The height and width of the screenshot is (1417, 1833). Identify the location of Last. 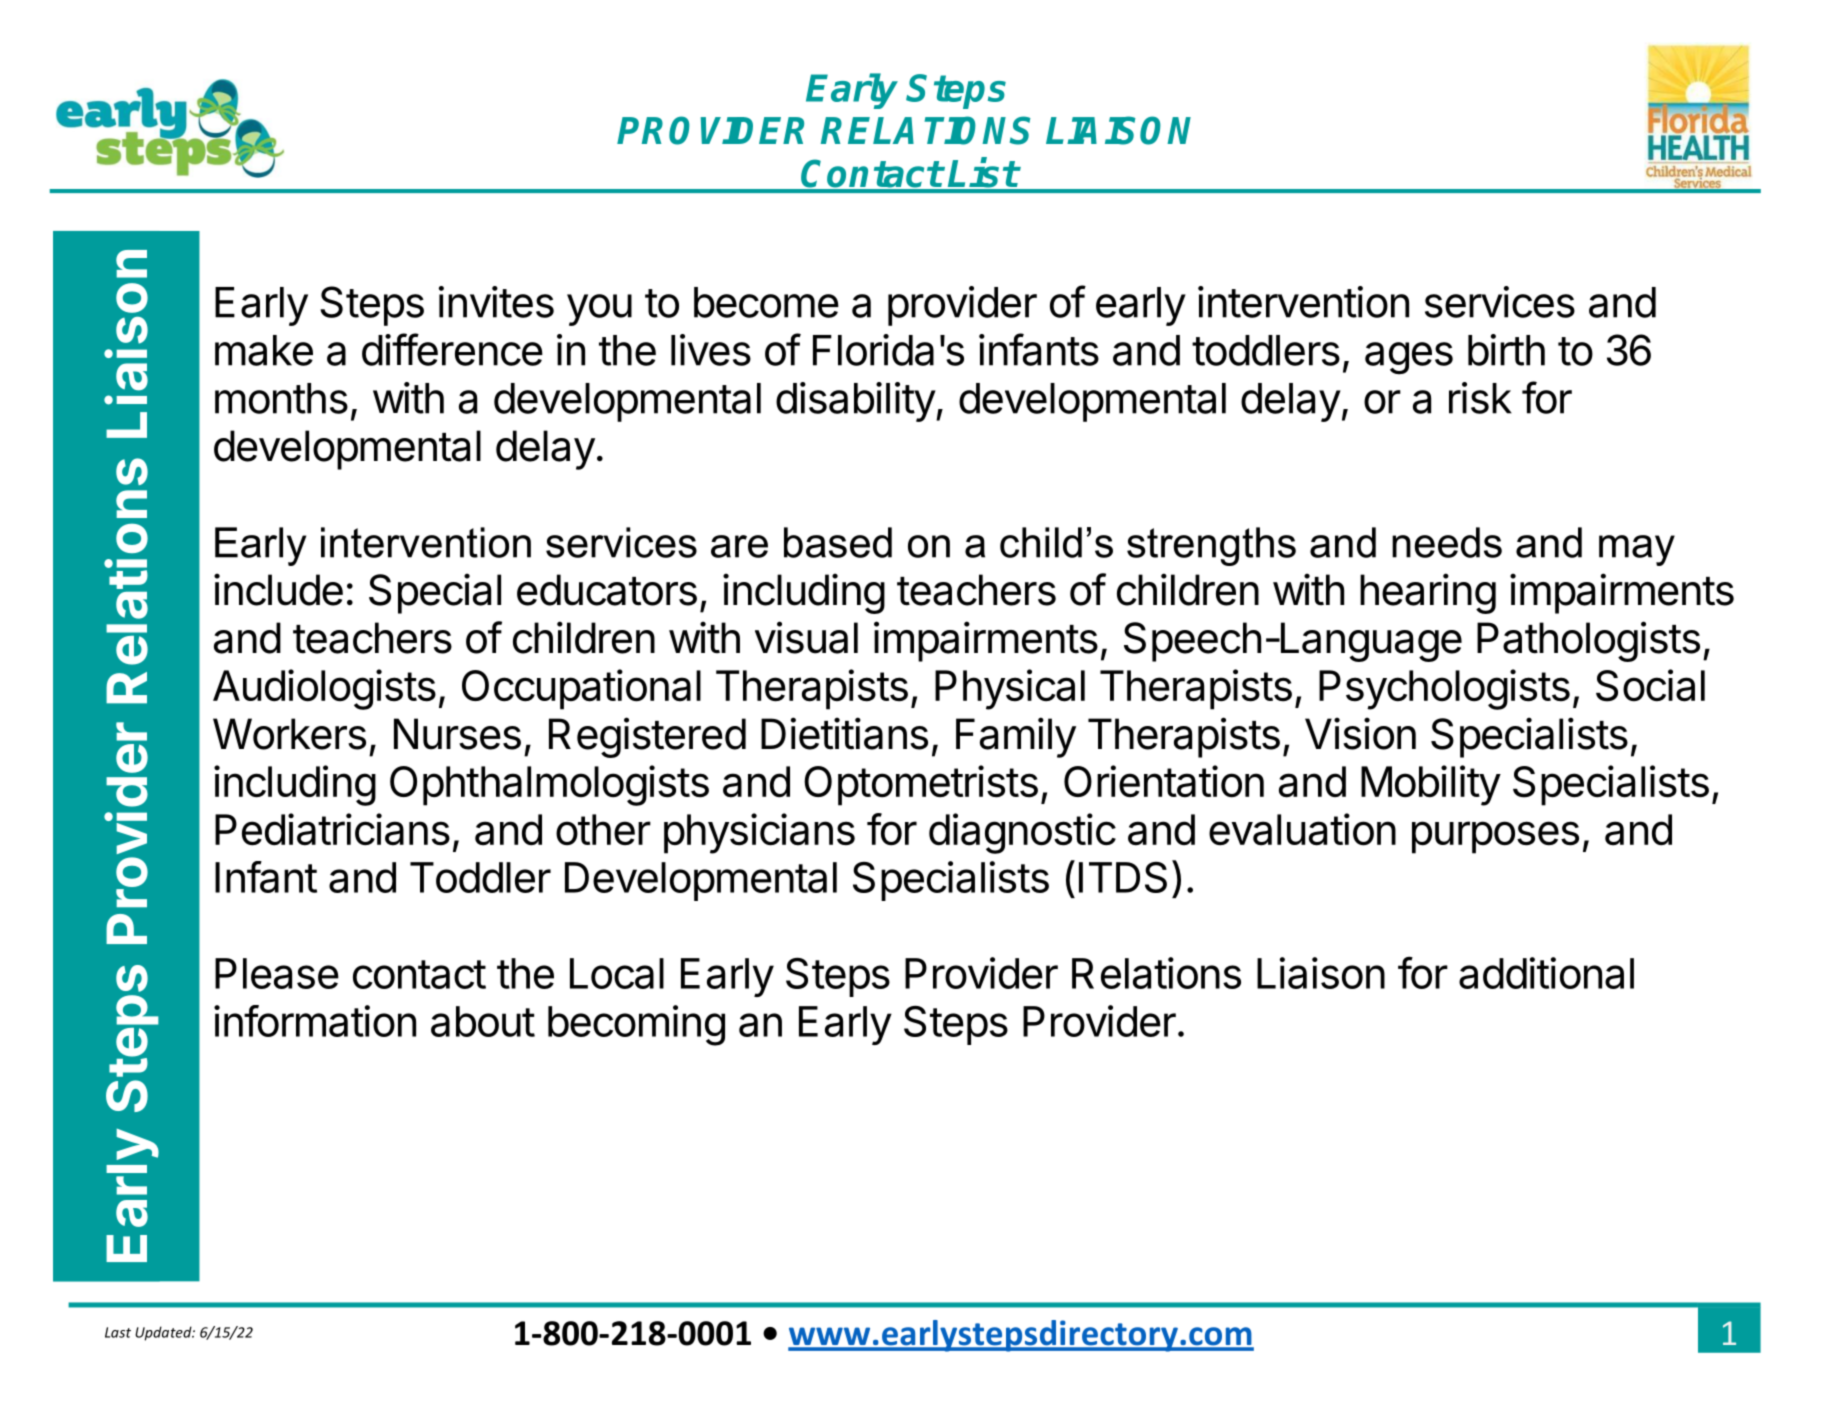
(118, 1332).
